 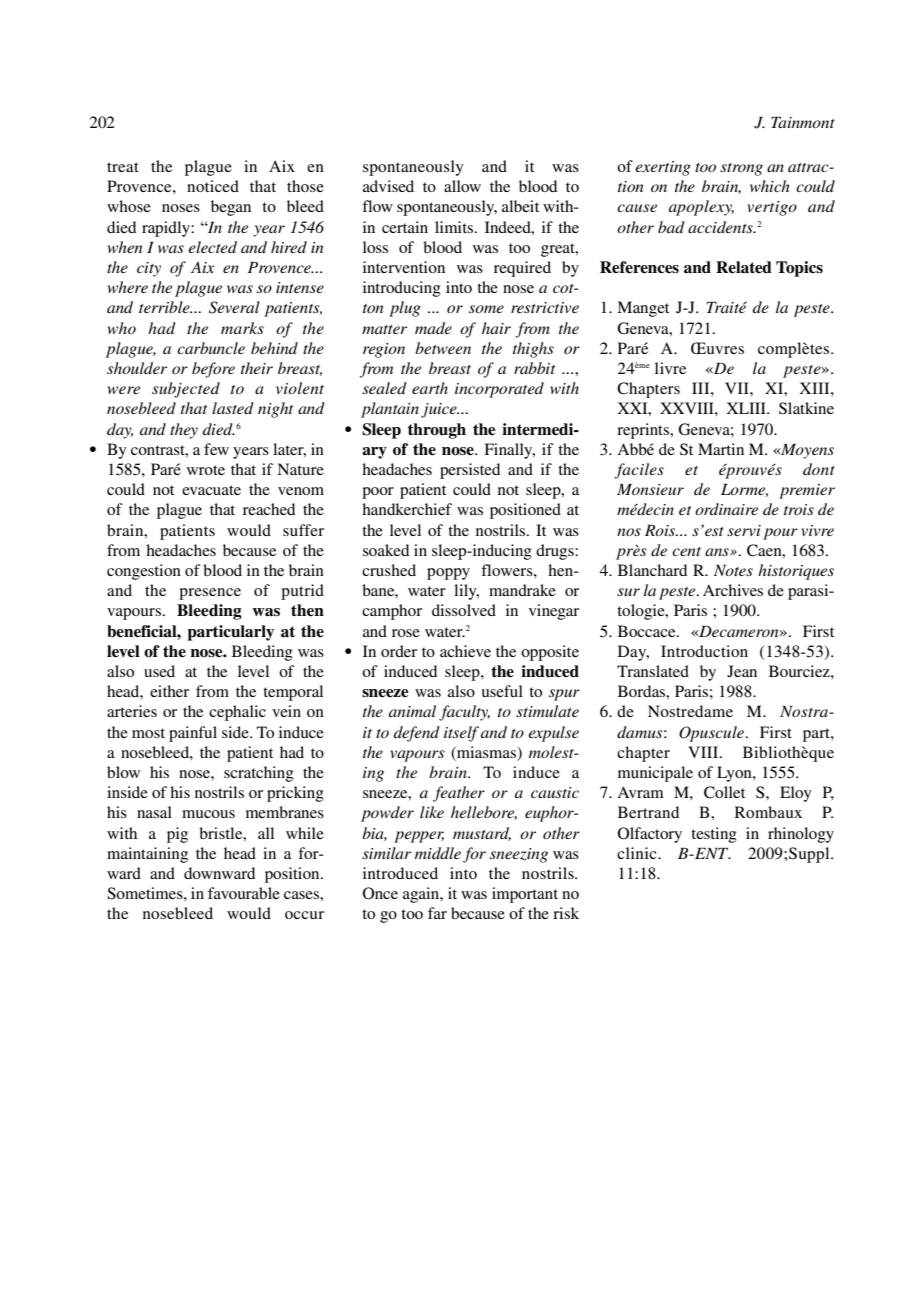 I want to click on allow, so click(x=462, y=186).
